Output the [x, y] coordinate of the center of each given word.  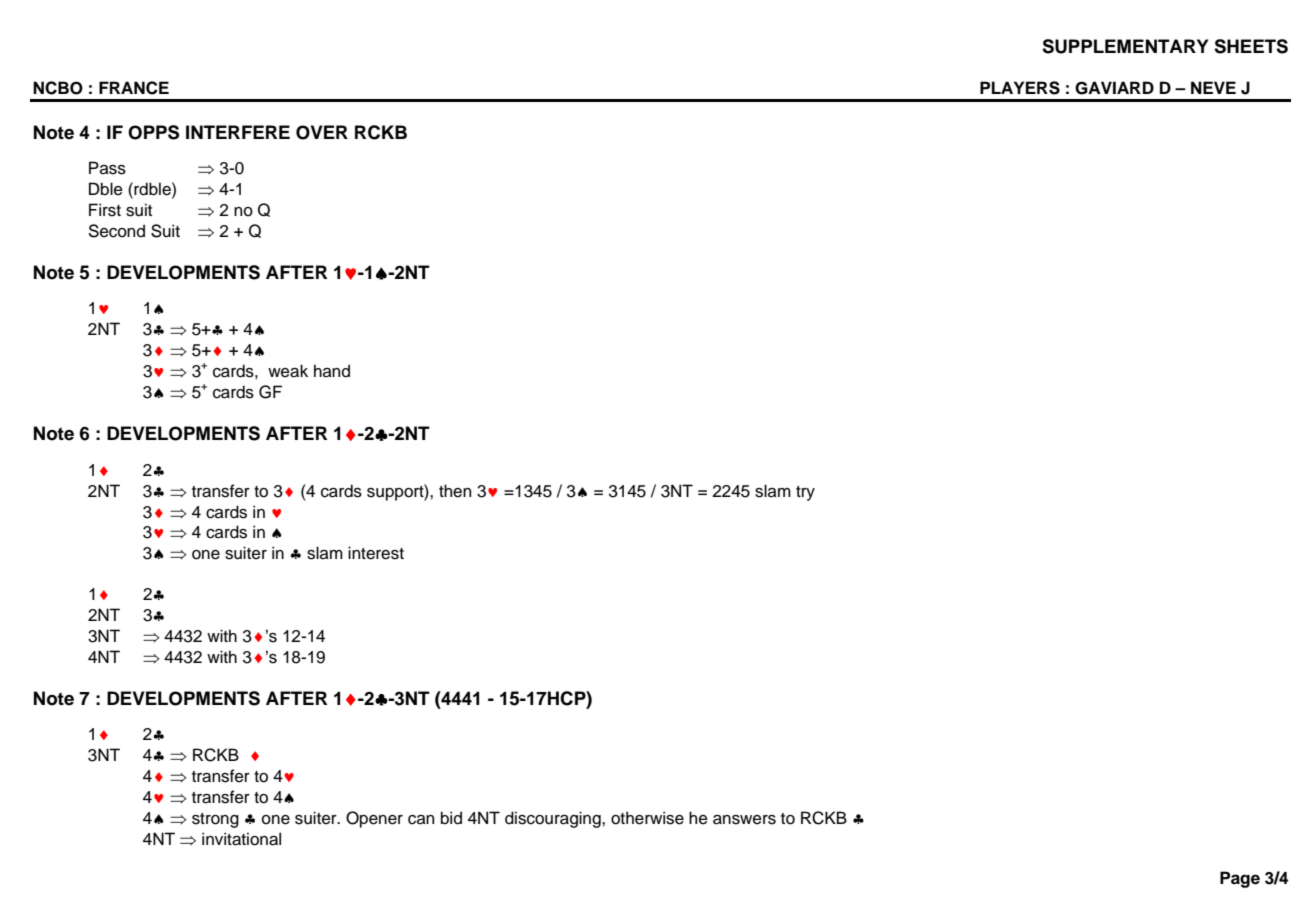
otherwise [647, 818]
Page [1240, 879]
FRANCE [134, 88]
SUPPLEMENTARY [1125, 46]
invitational [241, 839]
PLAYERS [1020, 88]
